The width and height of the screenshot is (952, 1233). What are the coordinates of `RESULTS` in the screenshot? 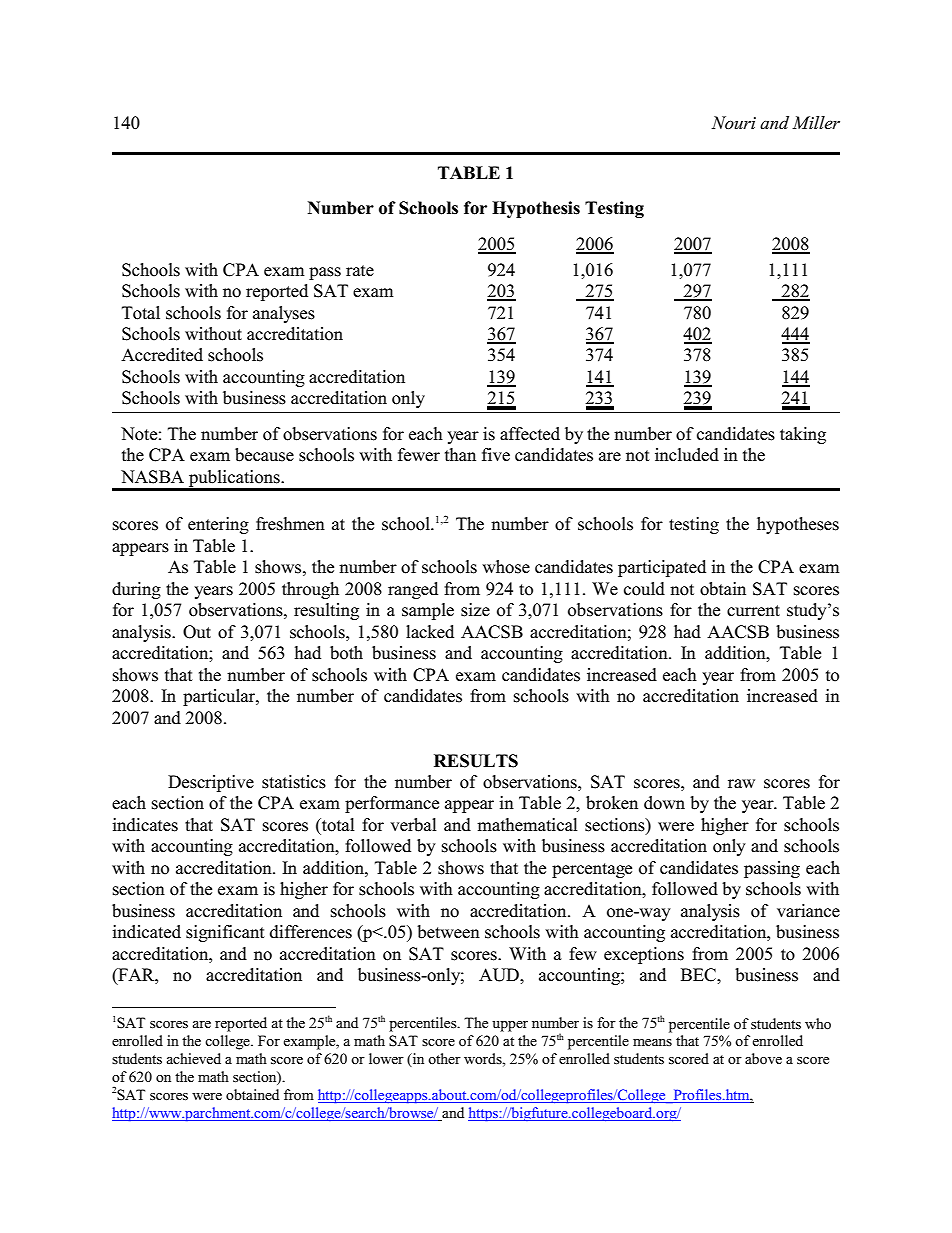 It's located at (476, 761).
